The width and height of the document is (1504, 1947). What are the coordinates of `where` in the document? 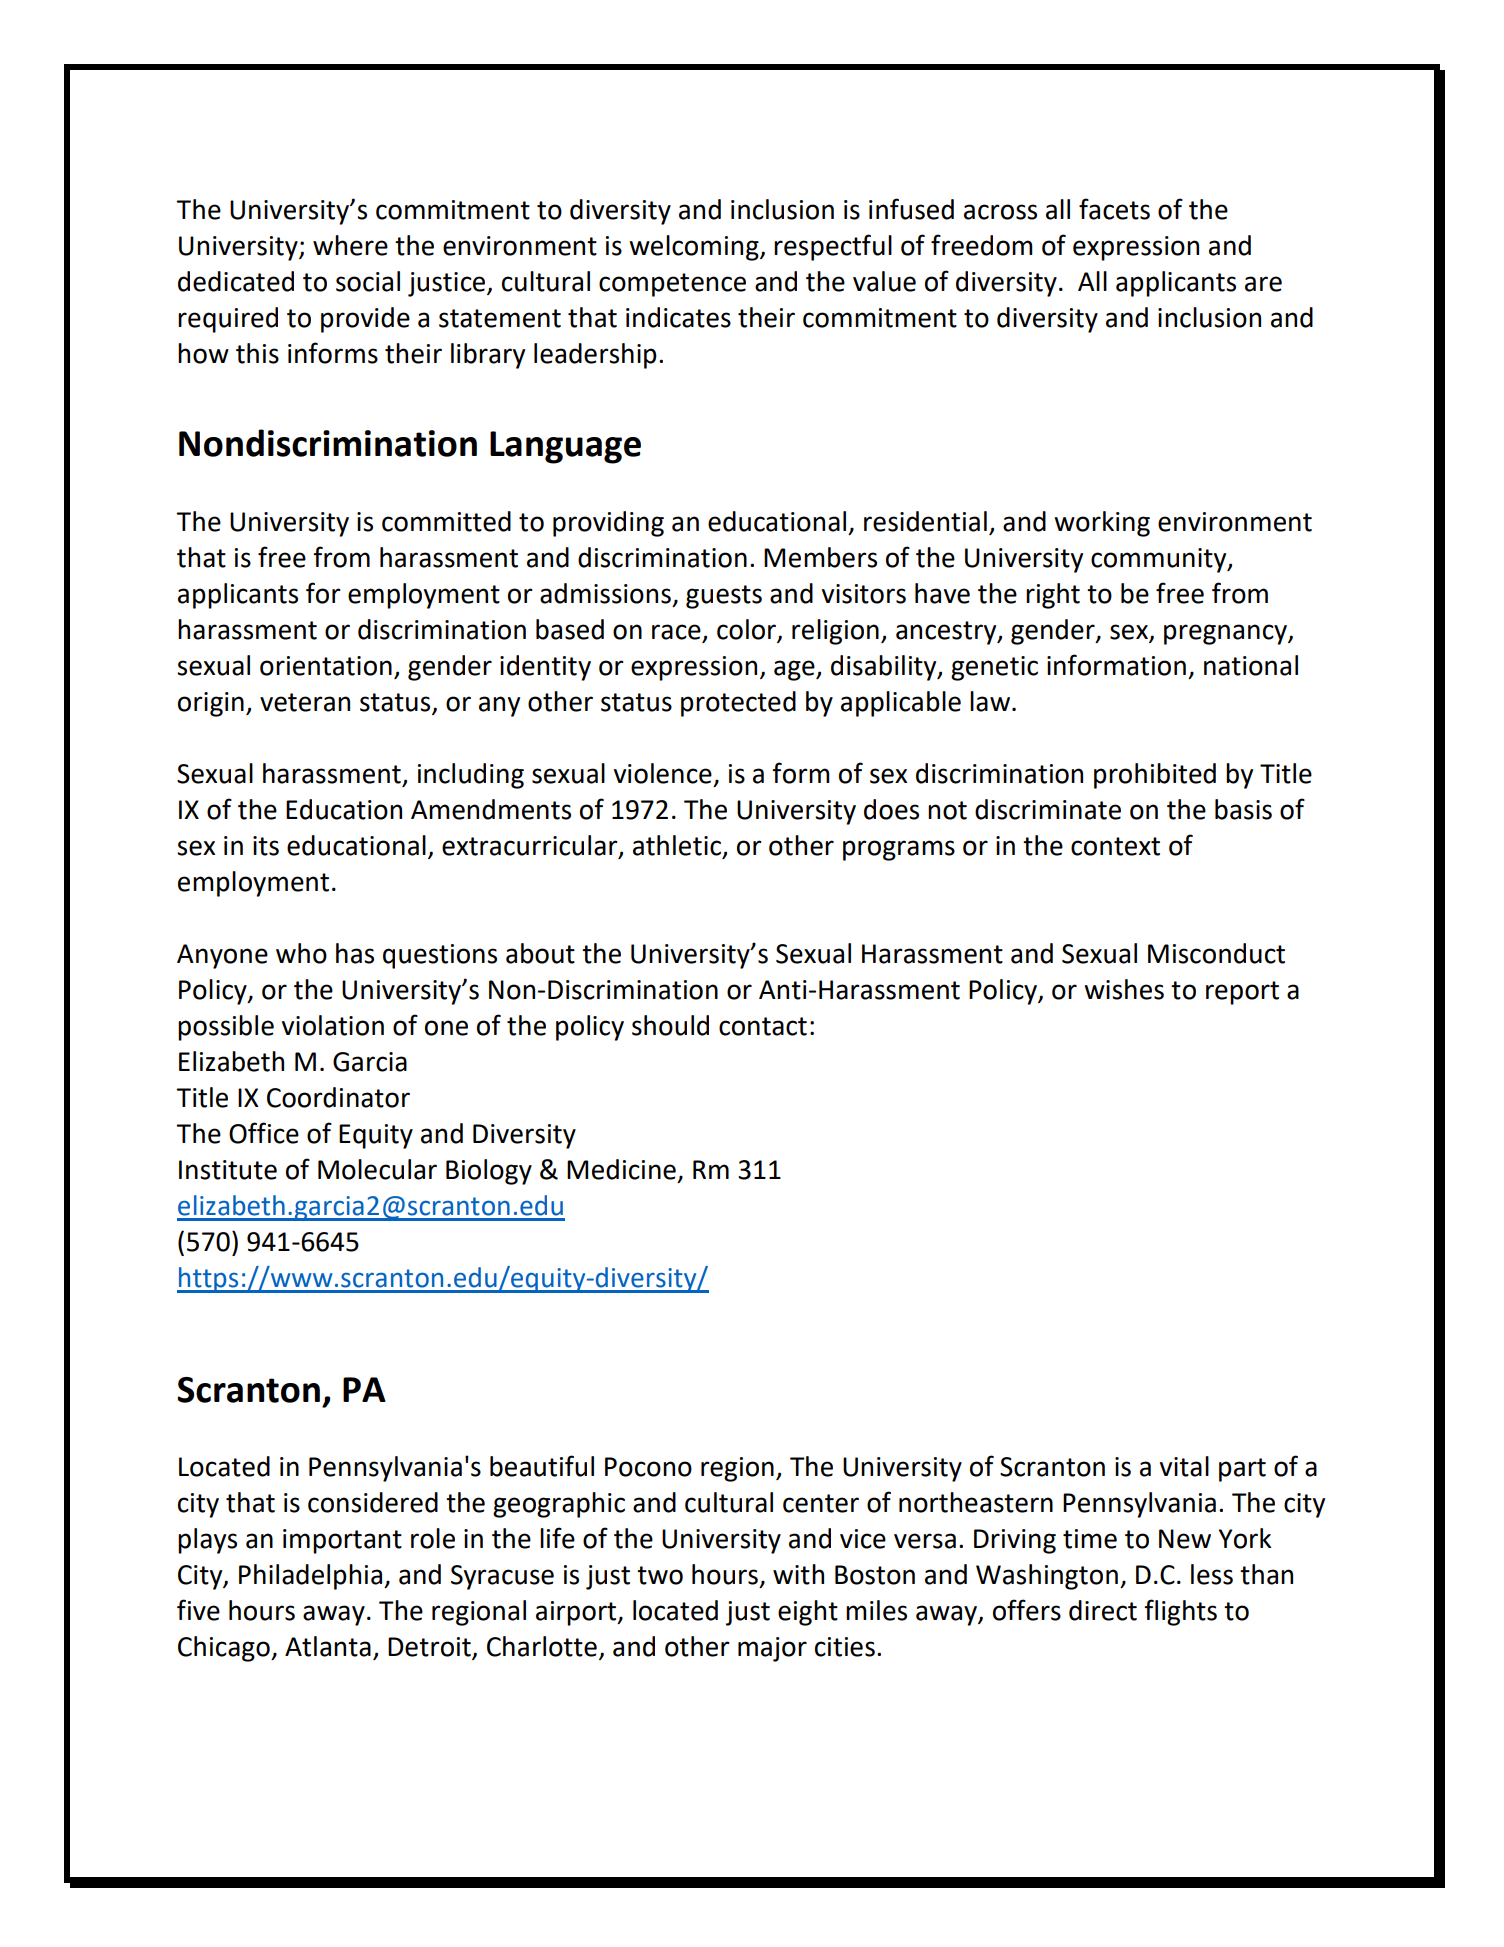 It's located at (350, 245).
